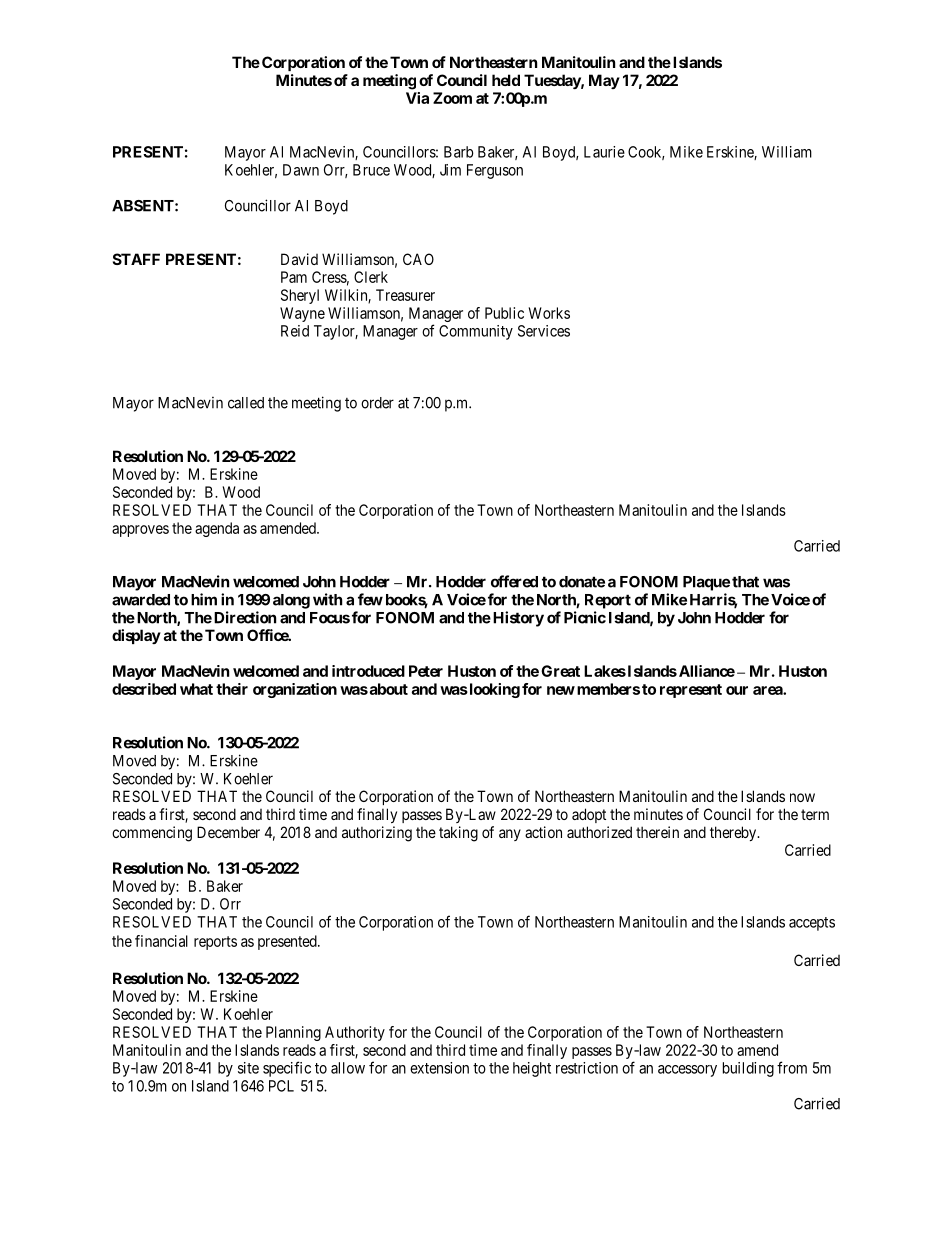 This screenshot has height=1233, width=952. Describe the element at coordinates (452, 98) in the screenshot. I see `Zoom` at that location.
